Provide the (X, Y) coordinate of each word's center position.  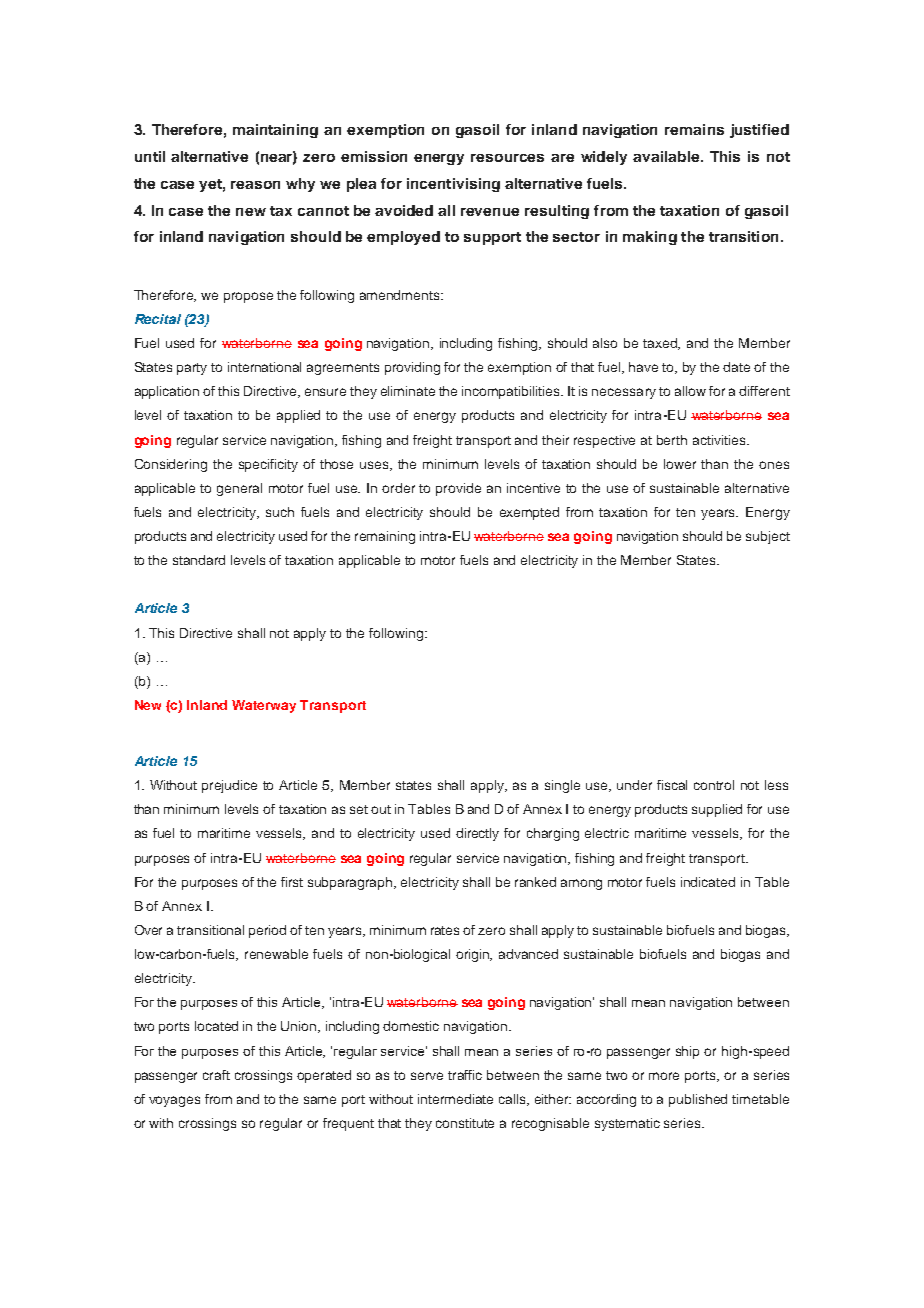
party (192, 369)
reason (255, 185)
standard (199, 560)
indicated (708, 882)
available (667, 156)
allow (690, 391)
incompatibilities (512, 392)
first (292, 882)
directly (477, 834)
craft (216, 1075)
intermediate (455, 1099)
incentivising (453, 185)
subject (768, 537)
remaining (385, 537)
